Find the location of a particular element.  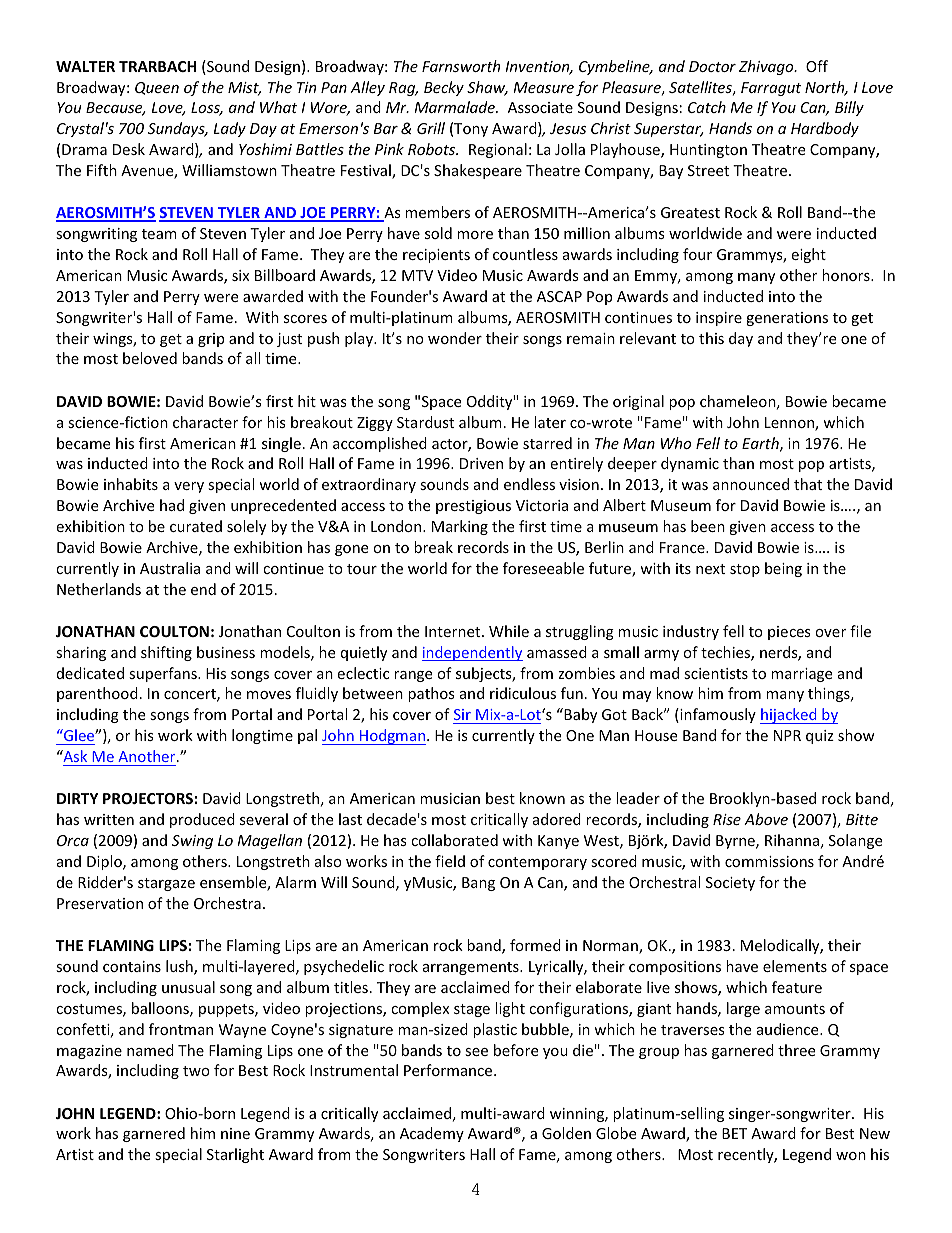

Preservation is located at coordinates (100, 903).
